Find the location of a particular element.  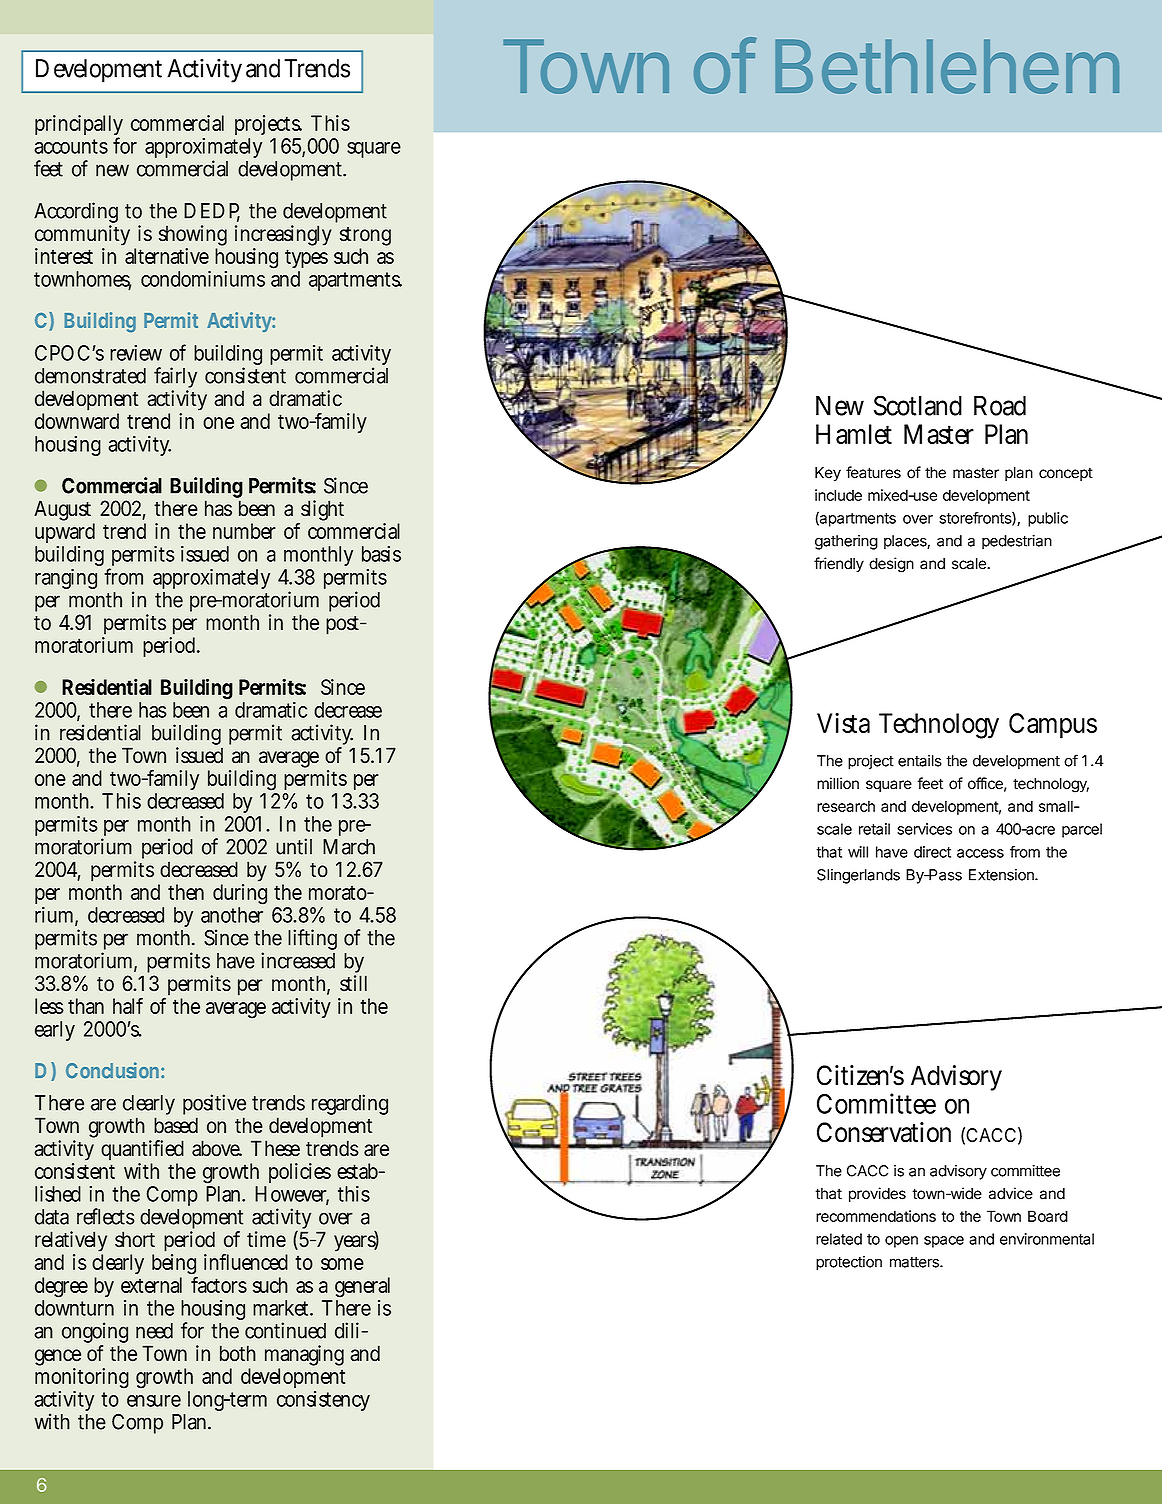

until is located at coordinates (294, 846).
